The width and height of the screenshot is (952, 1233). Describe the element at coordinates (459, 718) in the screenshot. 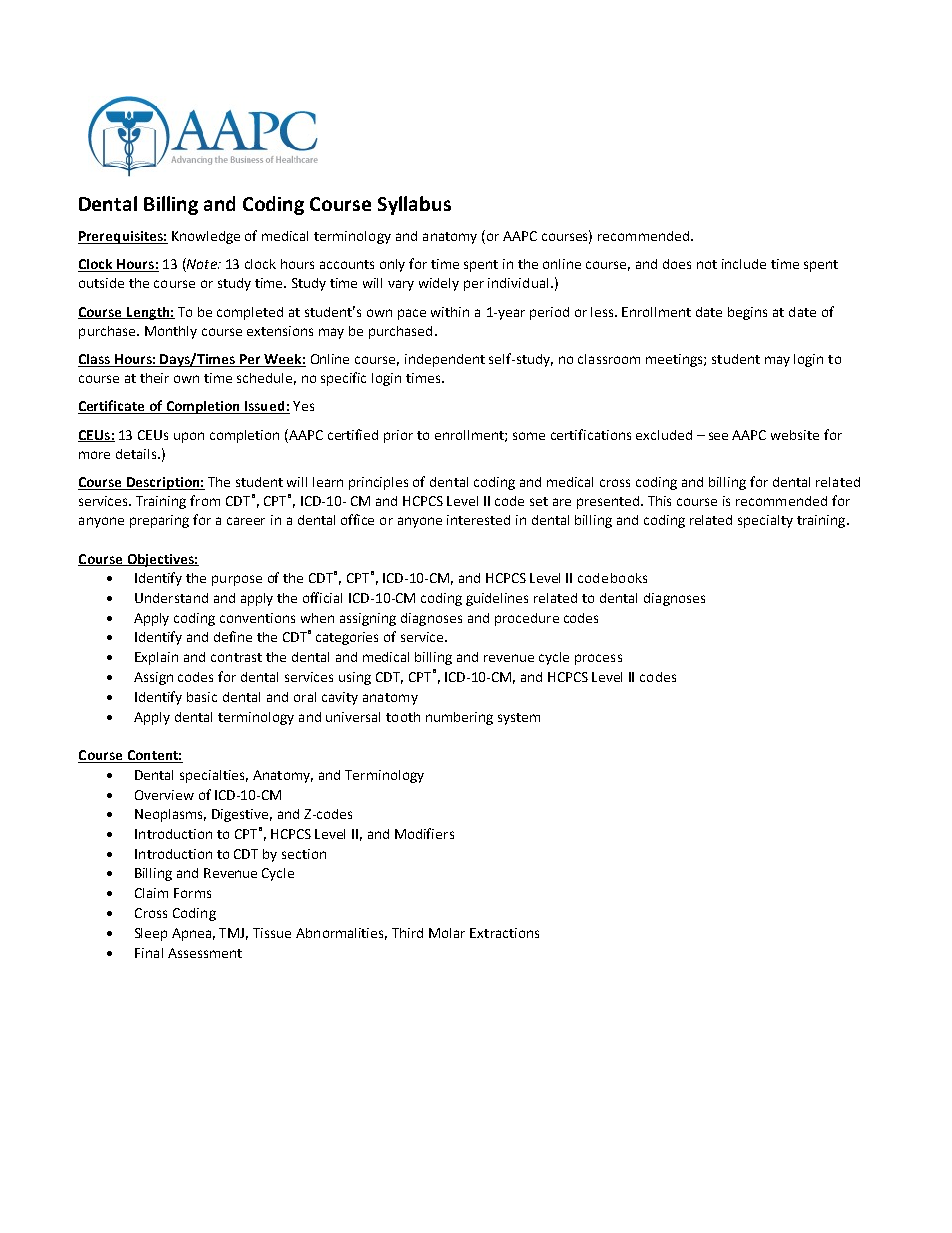

I see `numbering` at that location.
